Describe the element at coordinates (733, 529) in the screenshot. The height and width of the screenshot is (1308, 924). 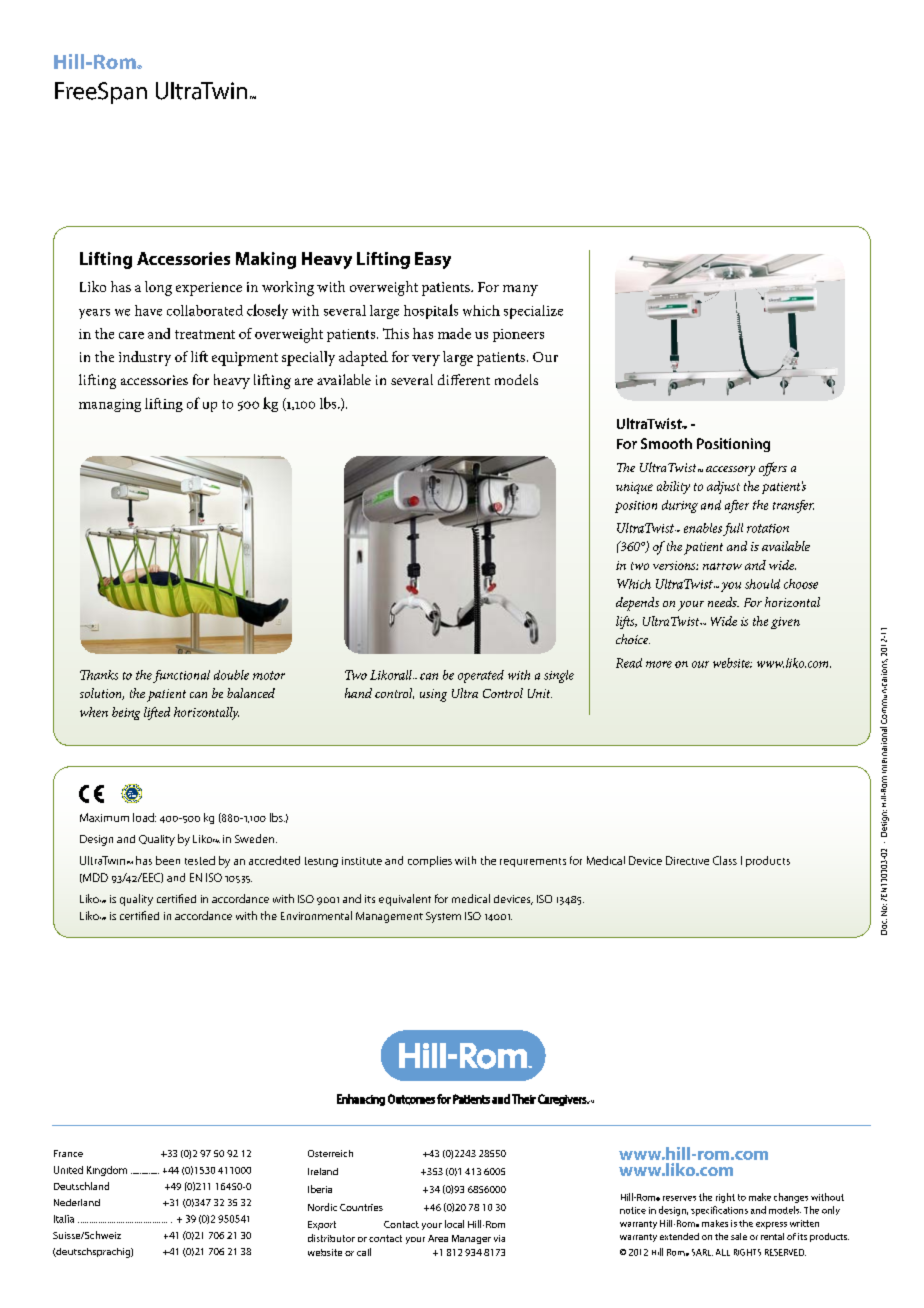
I see `full` at that location.
